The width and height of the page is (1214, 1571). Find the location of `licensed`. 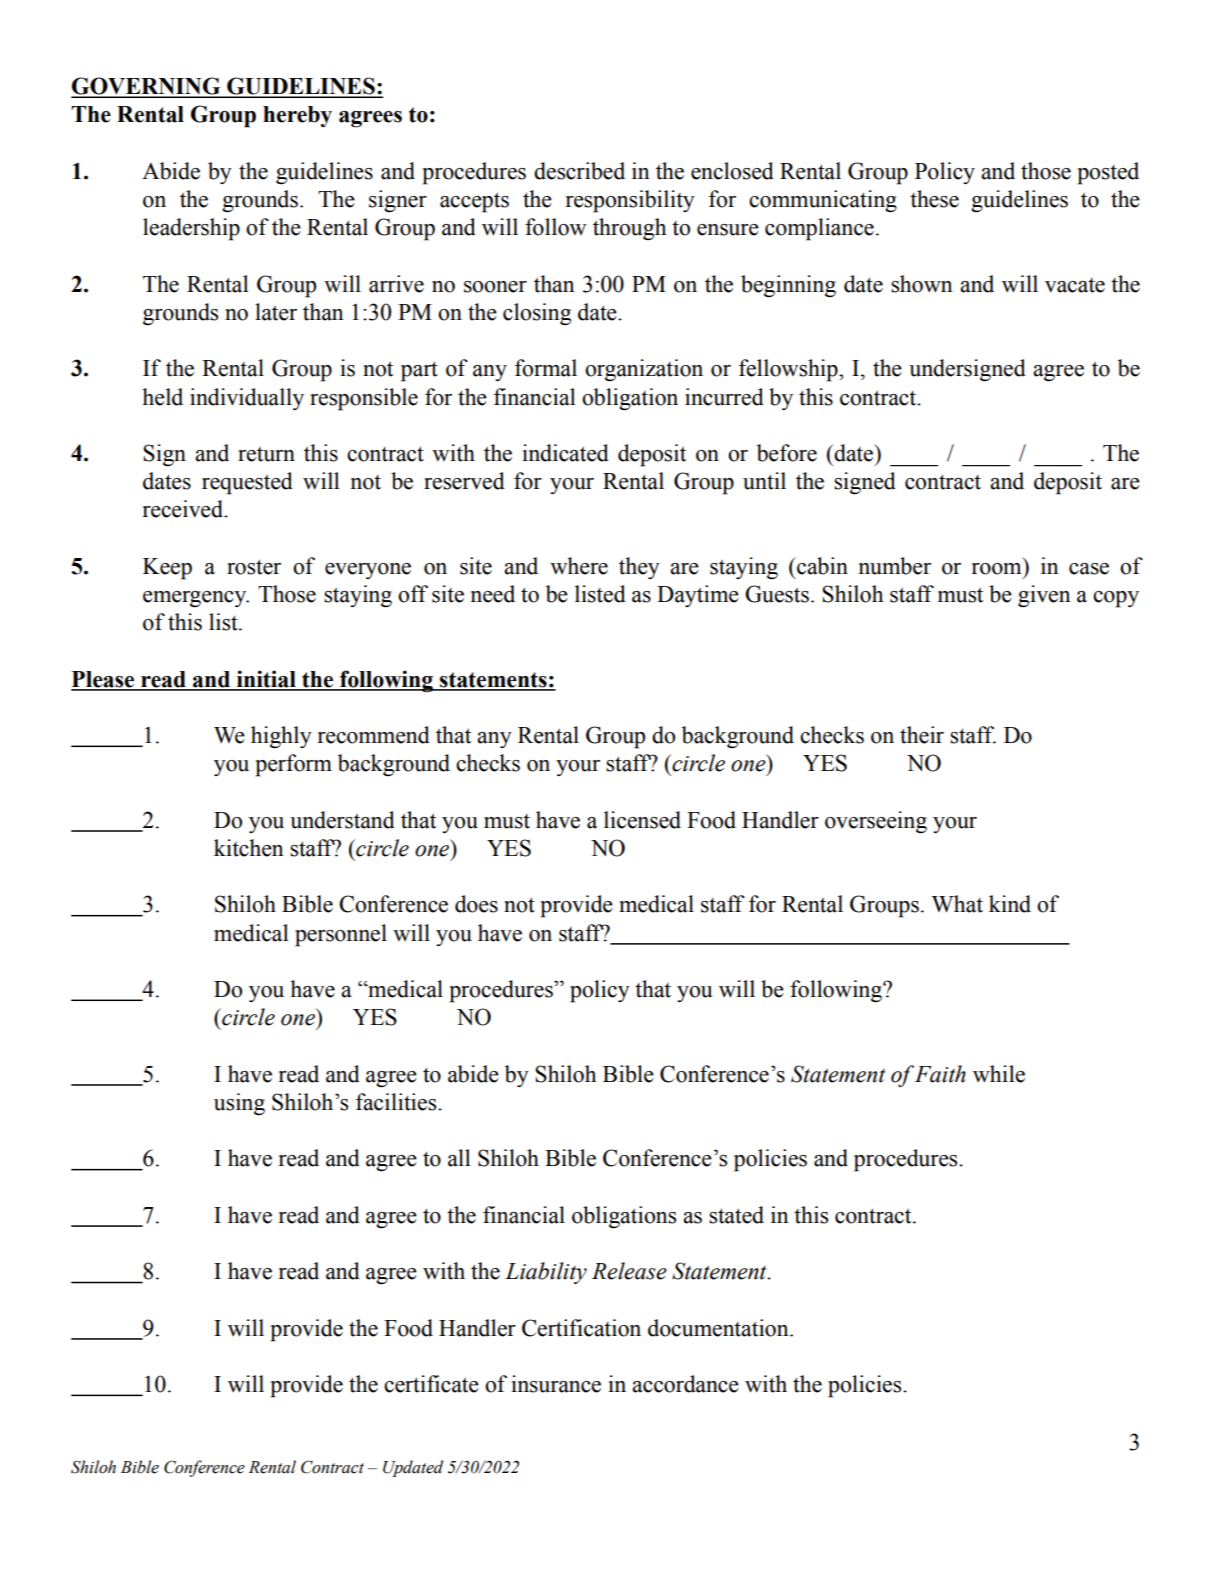

licensed is located at coordinates (642, 820).
